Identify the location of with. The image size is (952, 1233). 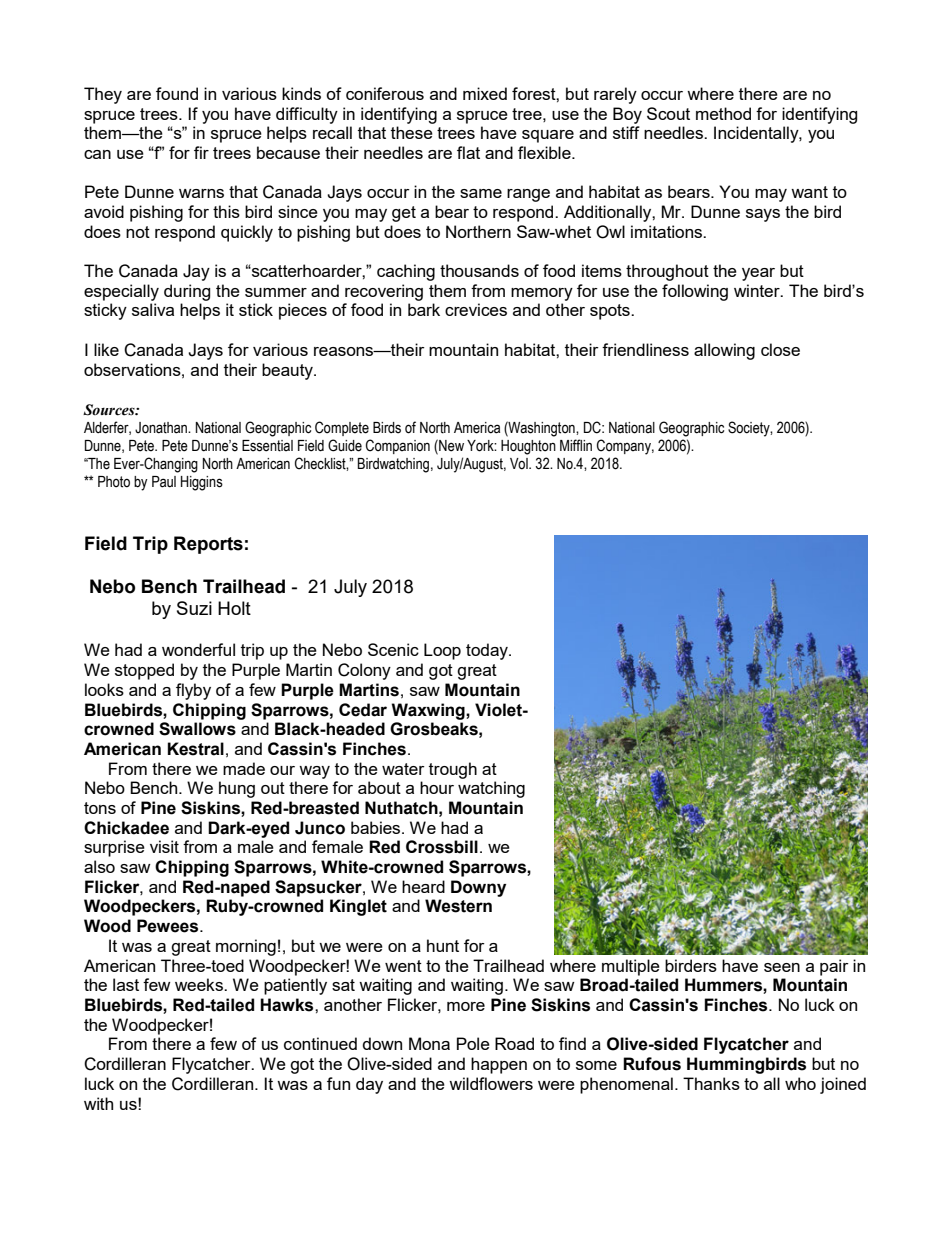
(98, 1103).
